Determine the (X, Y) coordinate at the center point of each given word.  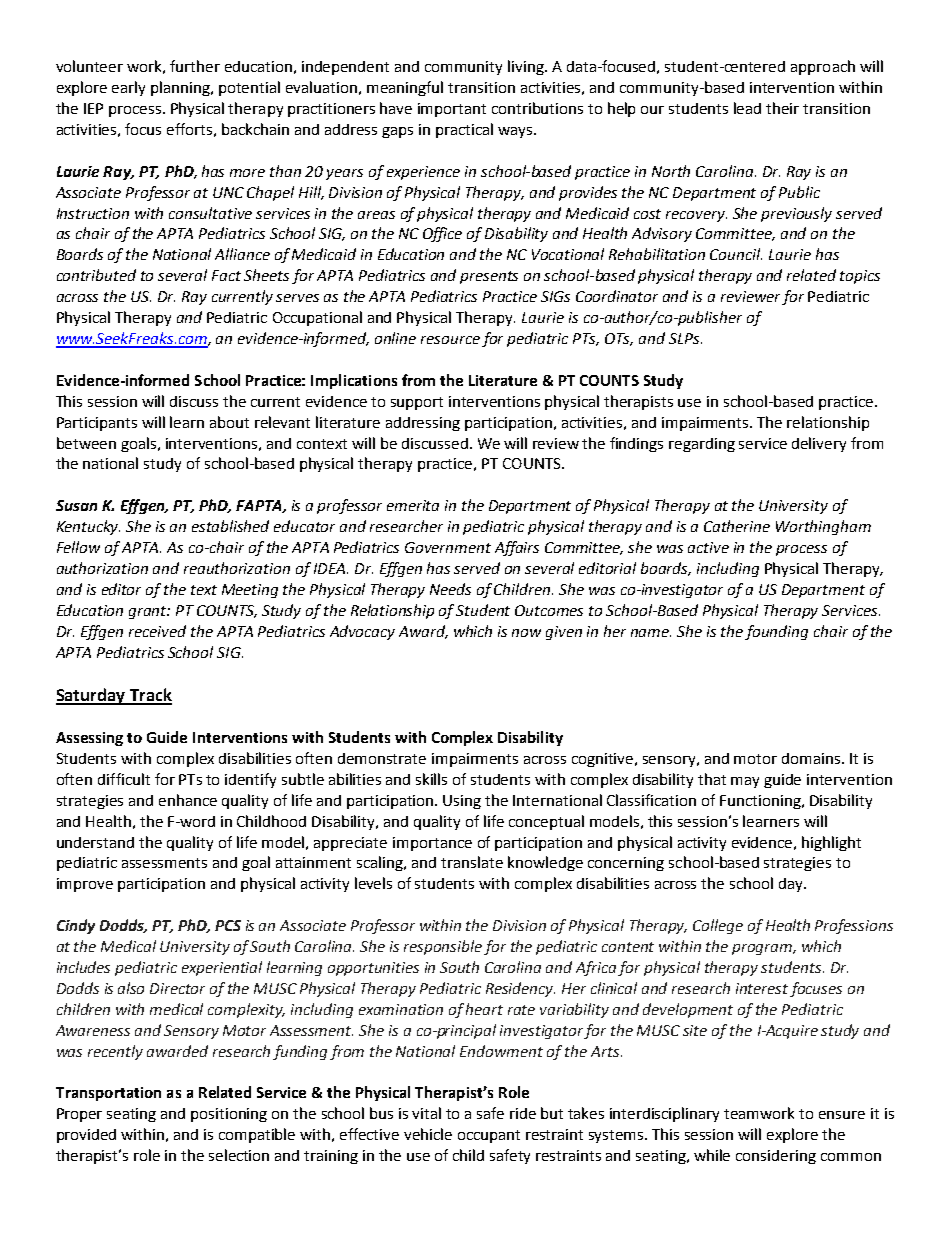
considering (776, 1157)
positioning (229, 1115)
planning (182, 88)
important (452, 110)
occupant (489, 1136)
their (782, 108)
